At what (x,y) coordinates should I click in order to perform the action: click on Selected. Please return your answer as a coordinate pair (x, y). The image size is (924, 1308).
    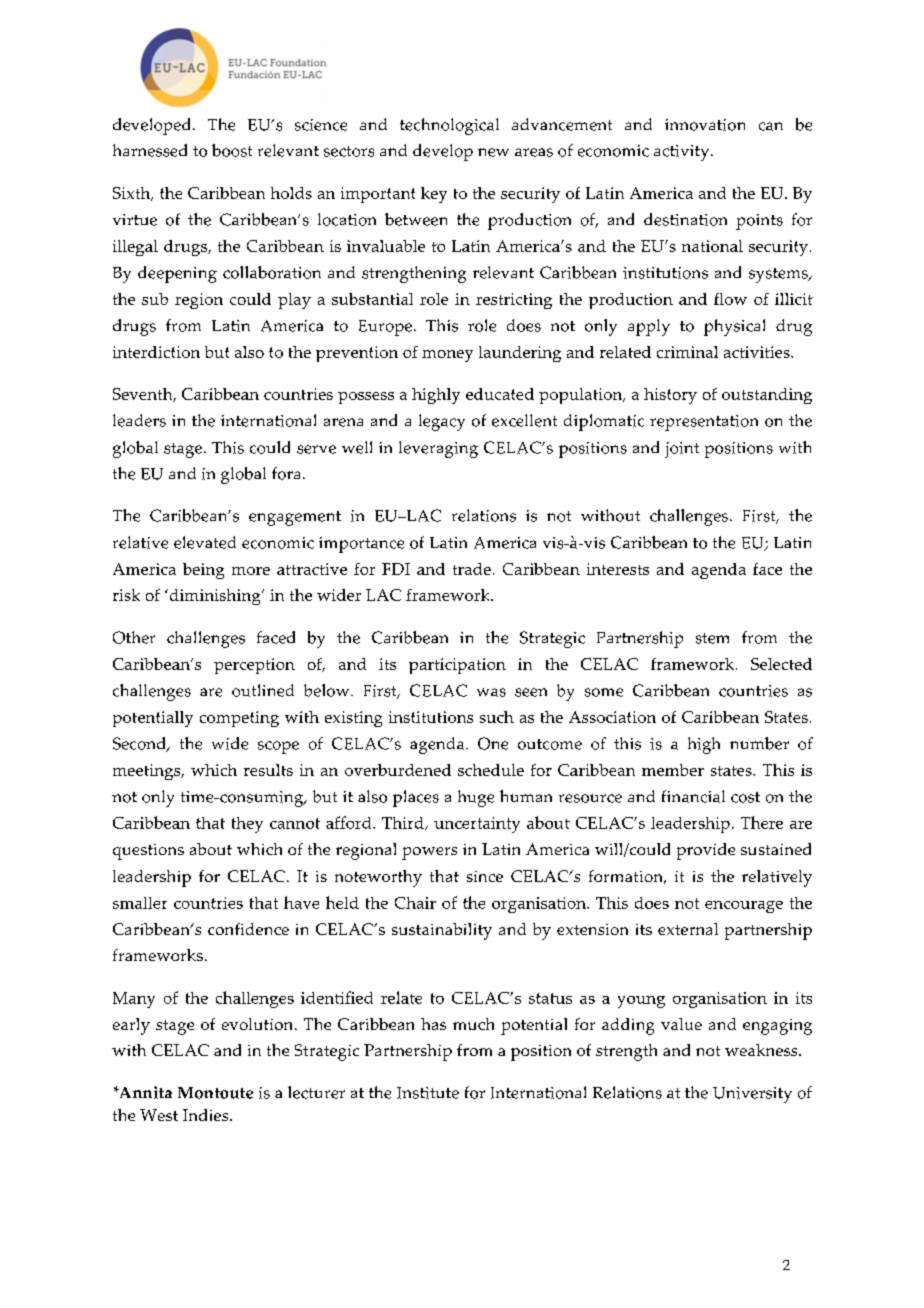
    Looking at the image, I should click on (781, 664).
